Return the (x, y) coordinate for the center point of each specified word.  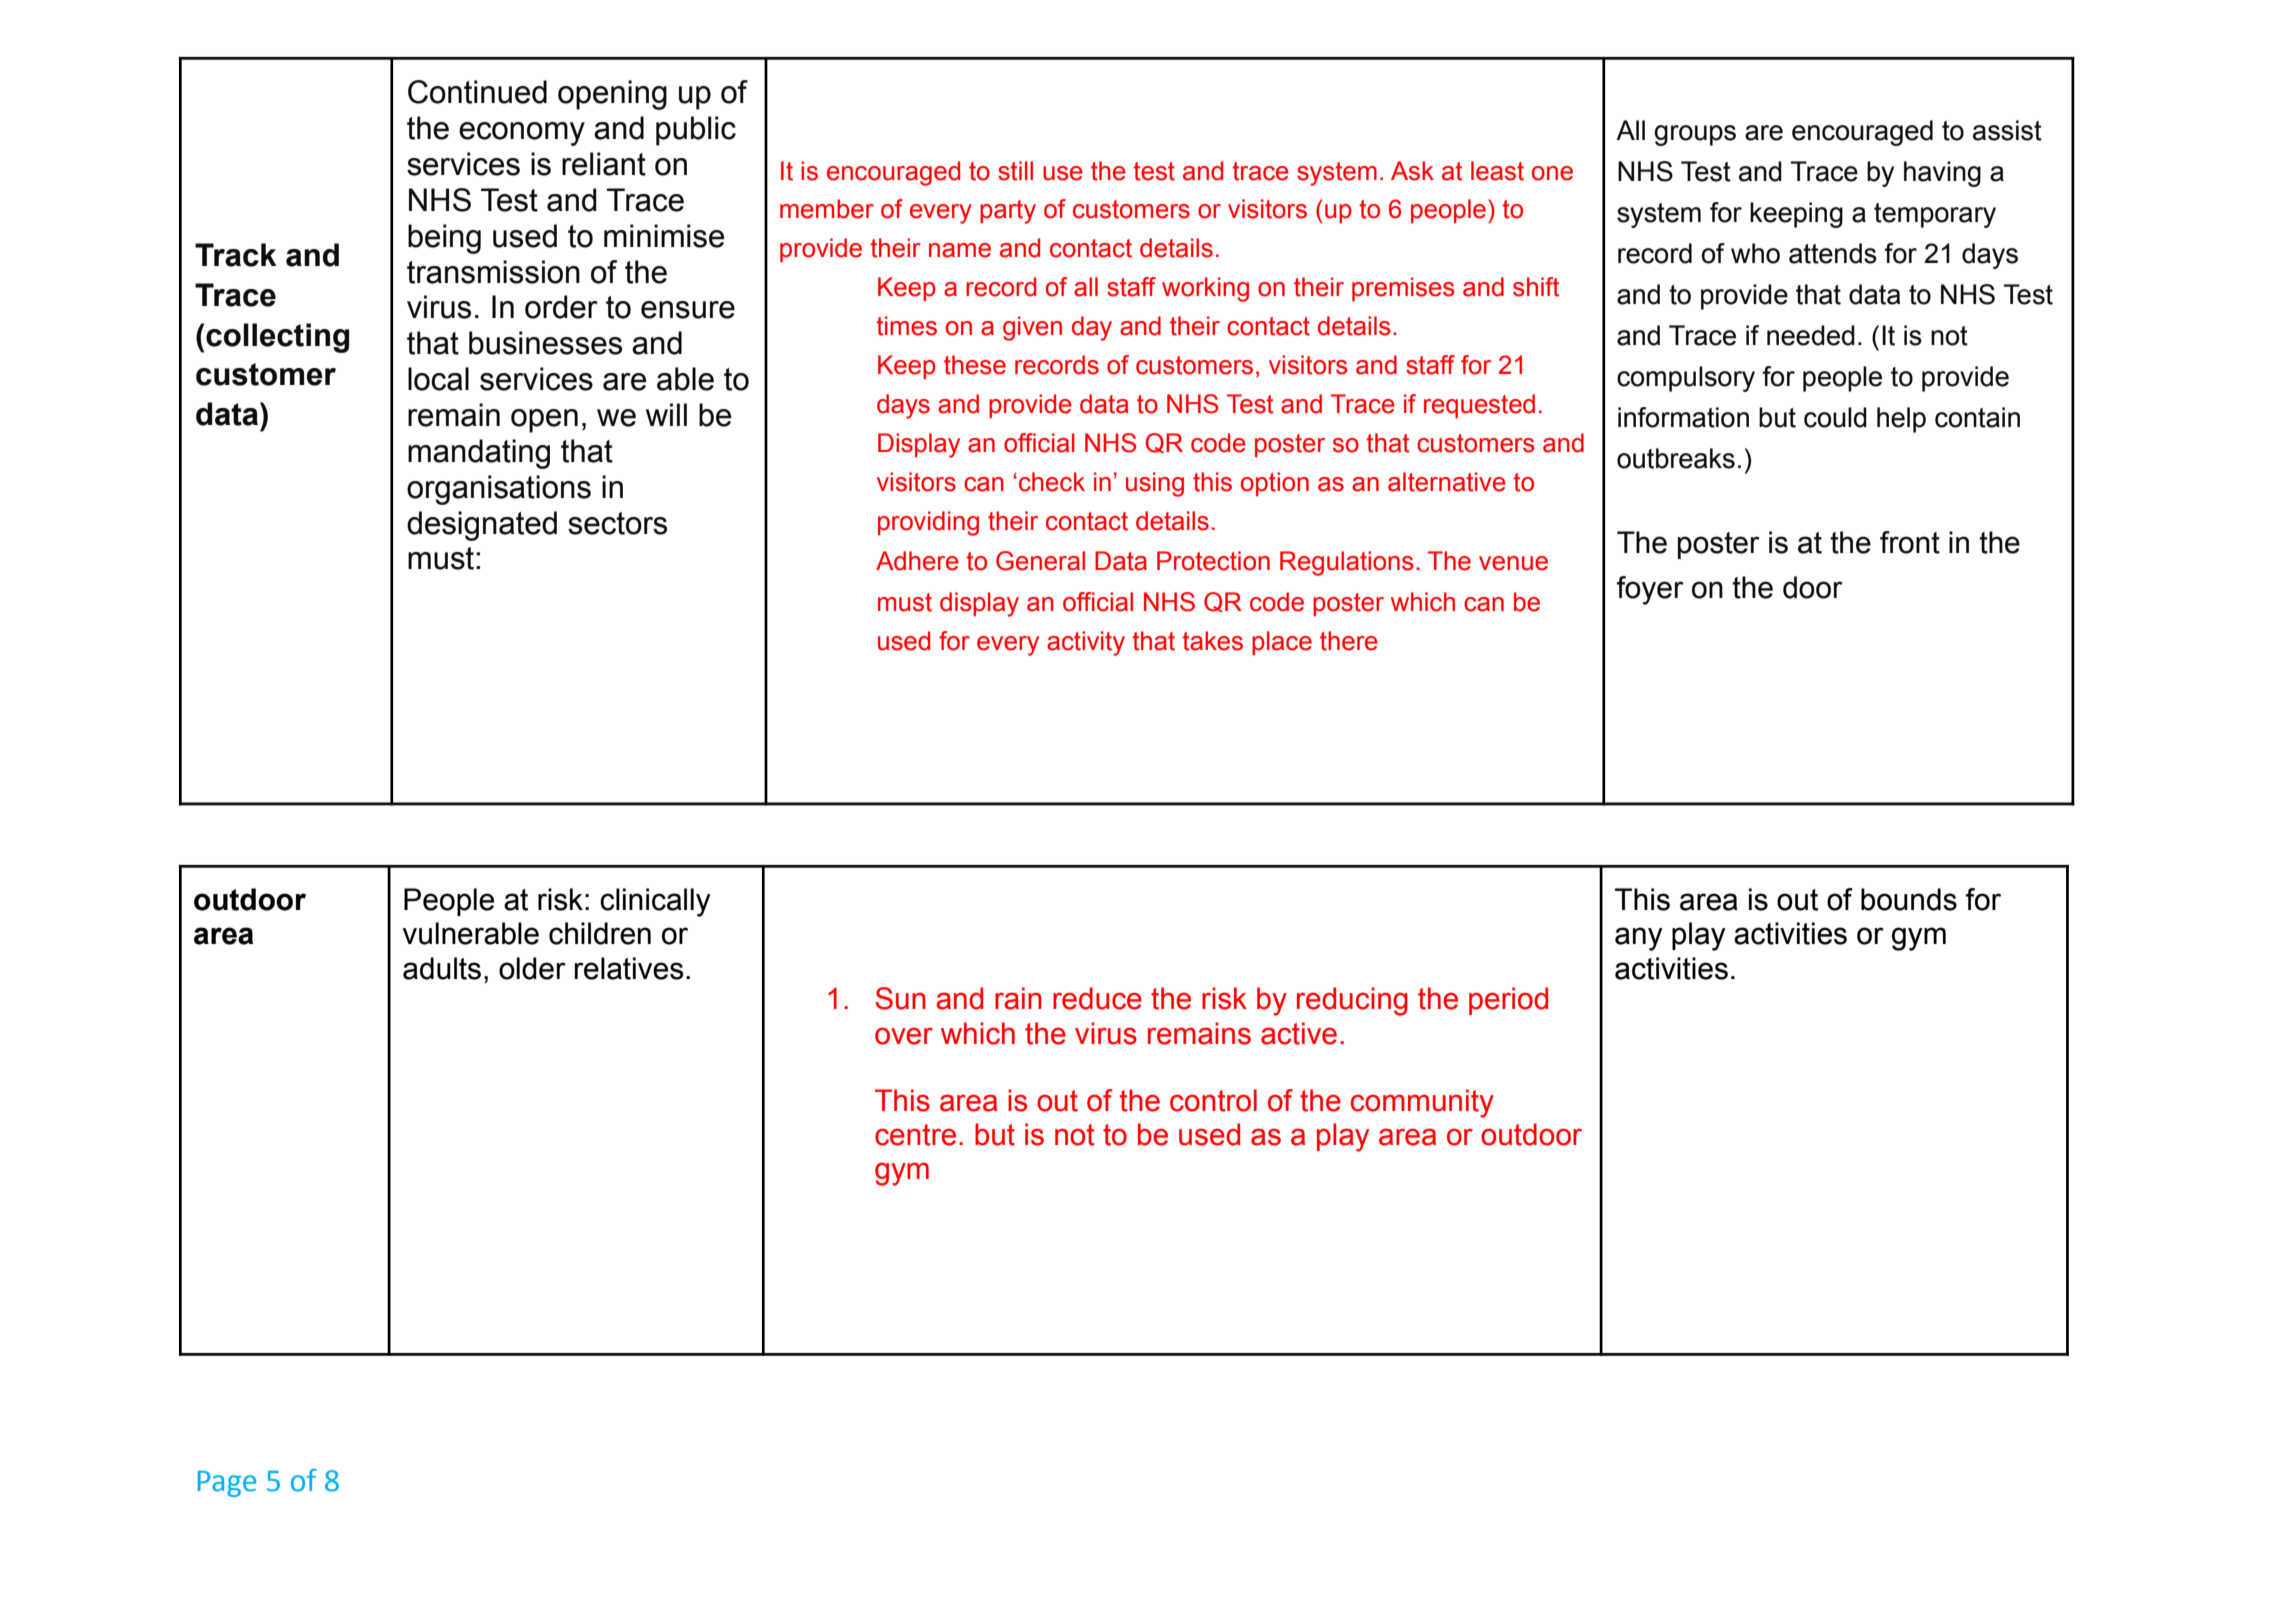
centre (915, 1135)
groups (1695, 135)
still (1015, 171)
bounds (1909, 899)
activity (1086, 643)
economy (522, 134)
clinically (655, 902)
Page (227, 1484)
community (1422, 1103)
